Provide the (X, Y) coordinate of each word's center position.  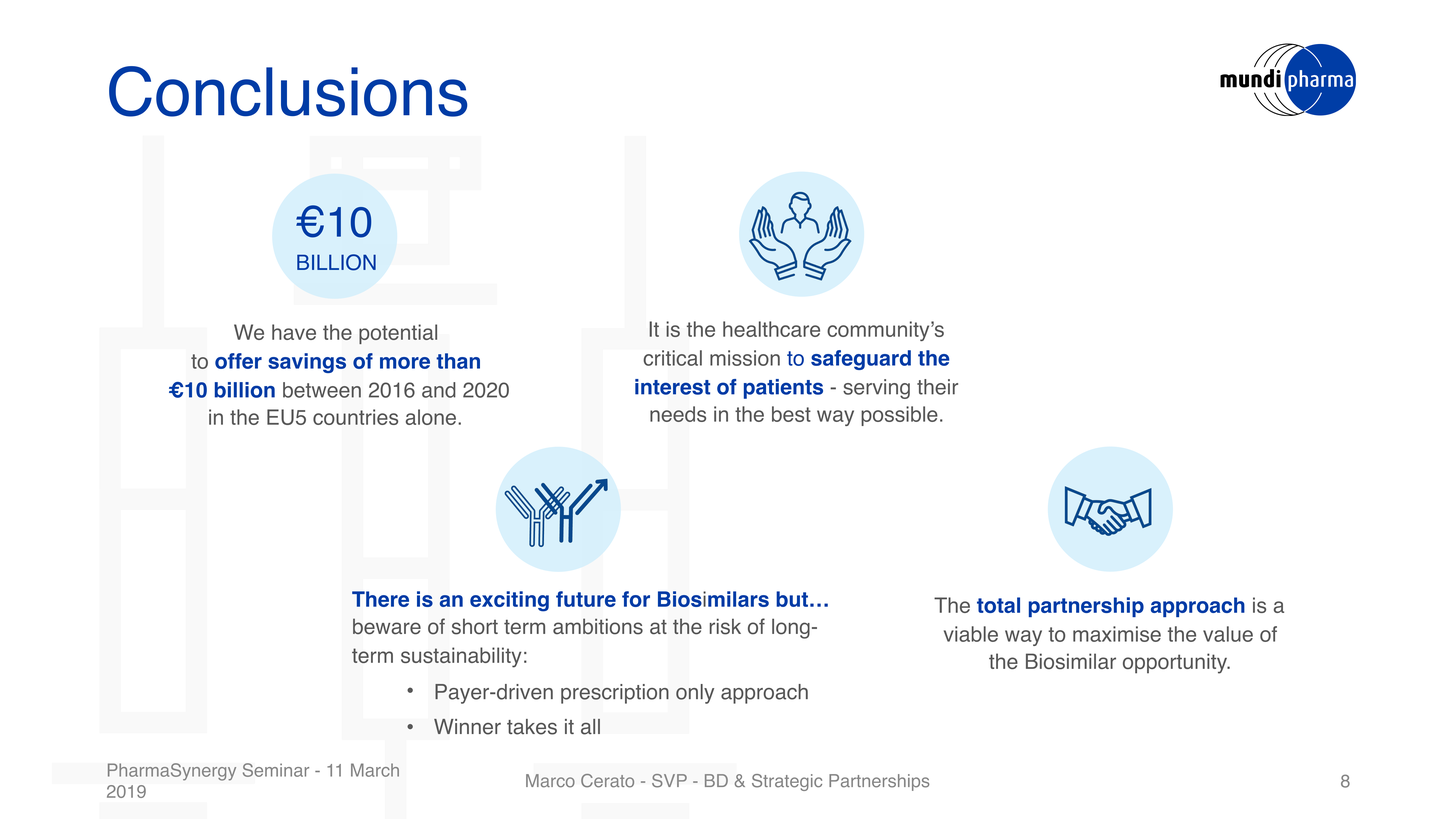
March (375, 770)
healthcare (771, 329)
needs (678, 414)
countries (355, 417)
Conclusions (288, 91)
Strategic (787, 782)
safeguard (861, 360)
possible (899, 416)
